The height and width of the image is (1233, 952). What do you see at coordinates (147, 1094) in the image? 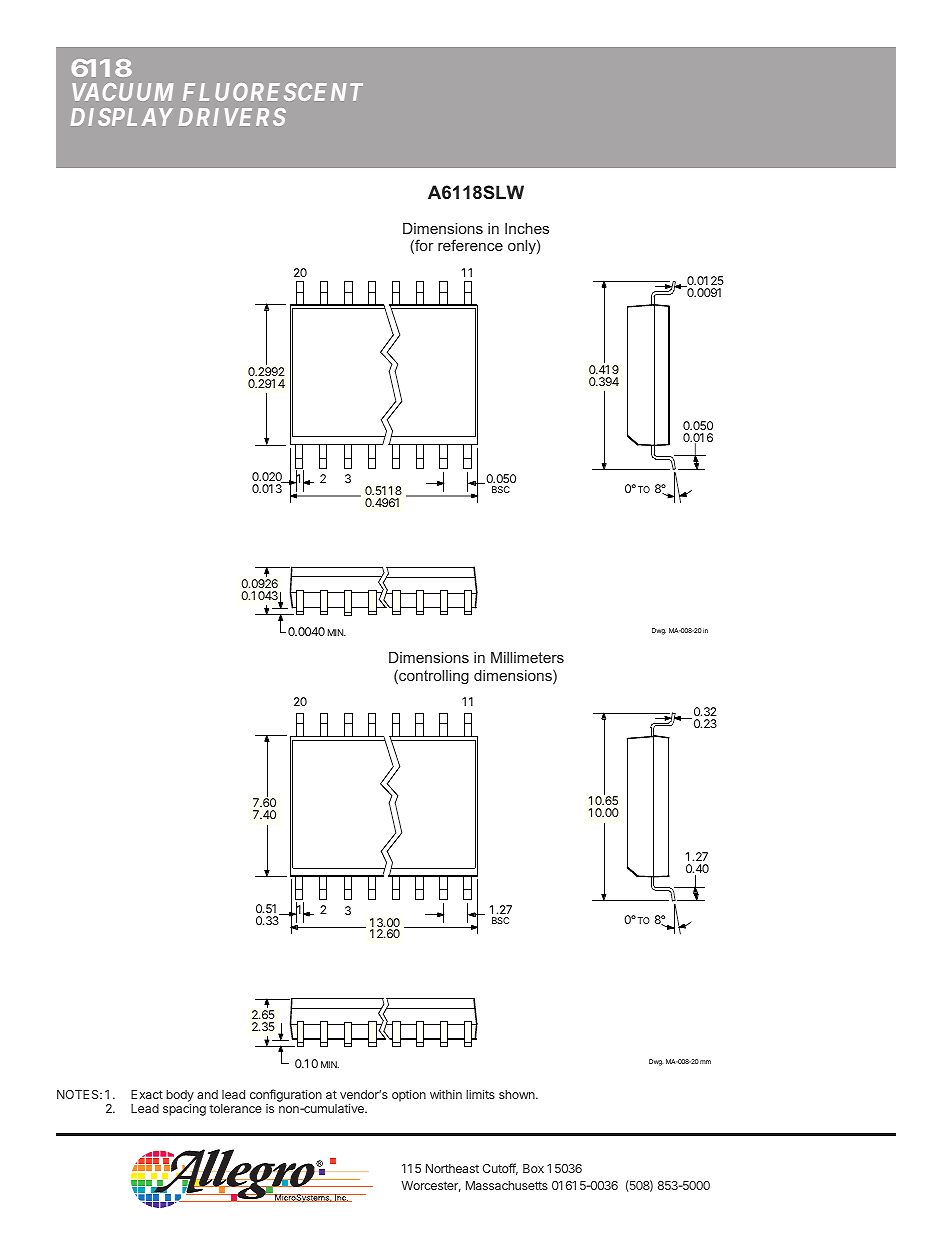
I see `Exact` at bounding box center [147, 1094].
